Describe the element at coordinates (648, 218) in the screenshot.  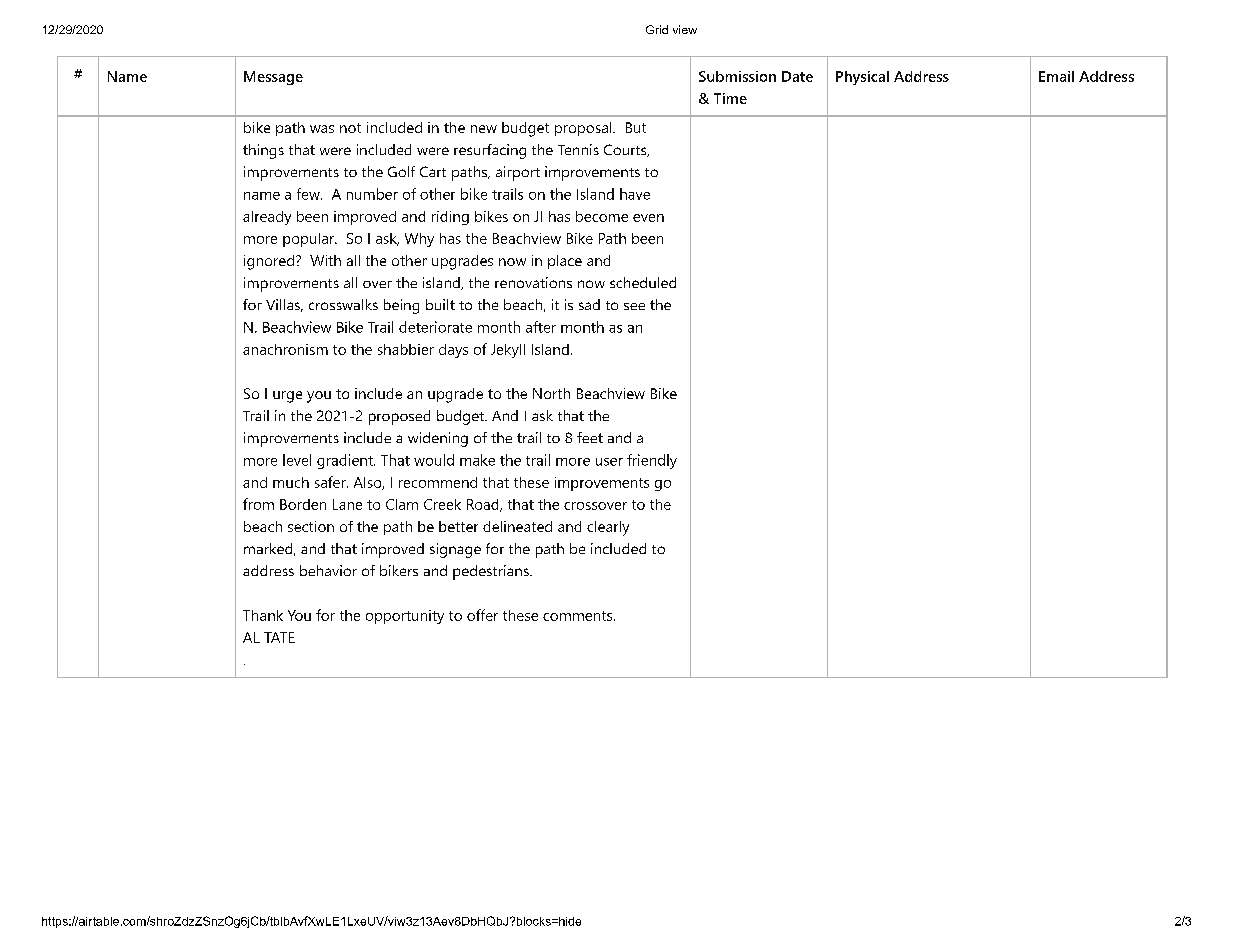
I see `even` at that location.
